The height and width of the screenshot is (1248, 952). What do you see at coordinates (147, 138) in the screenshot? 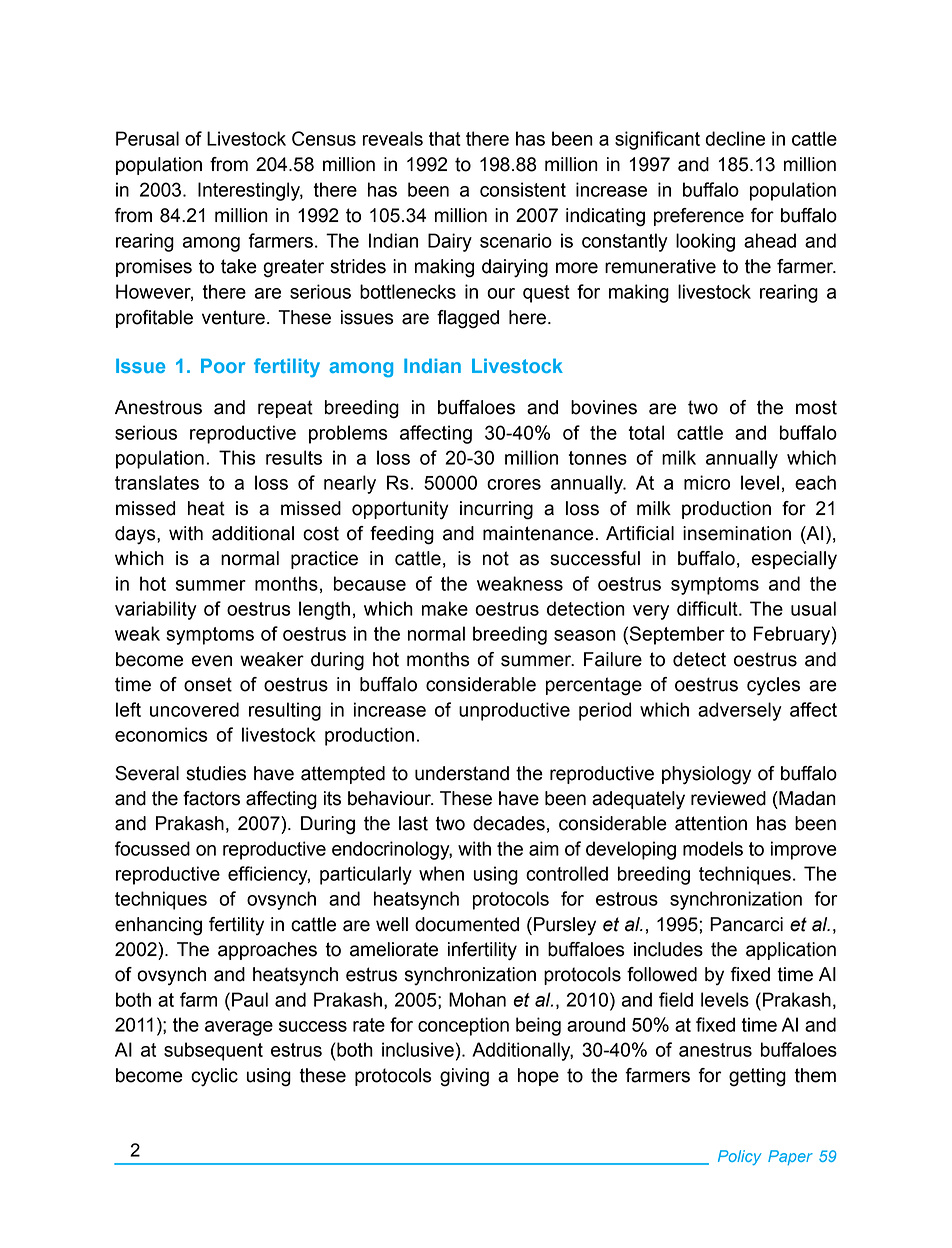
I see `Perusal` at bounding box center [147, 138].
